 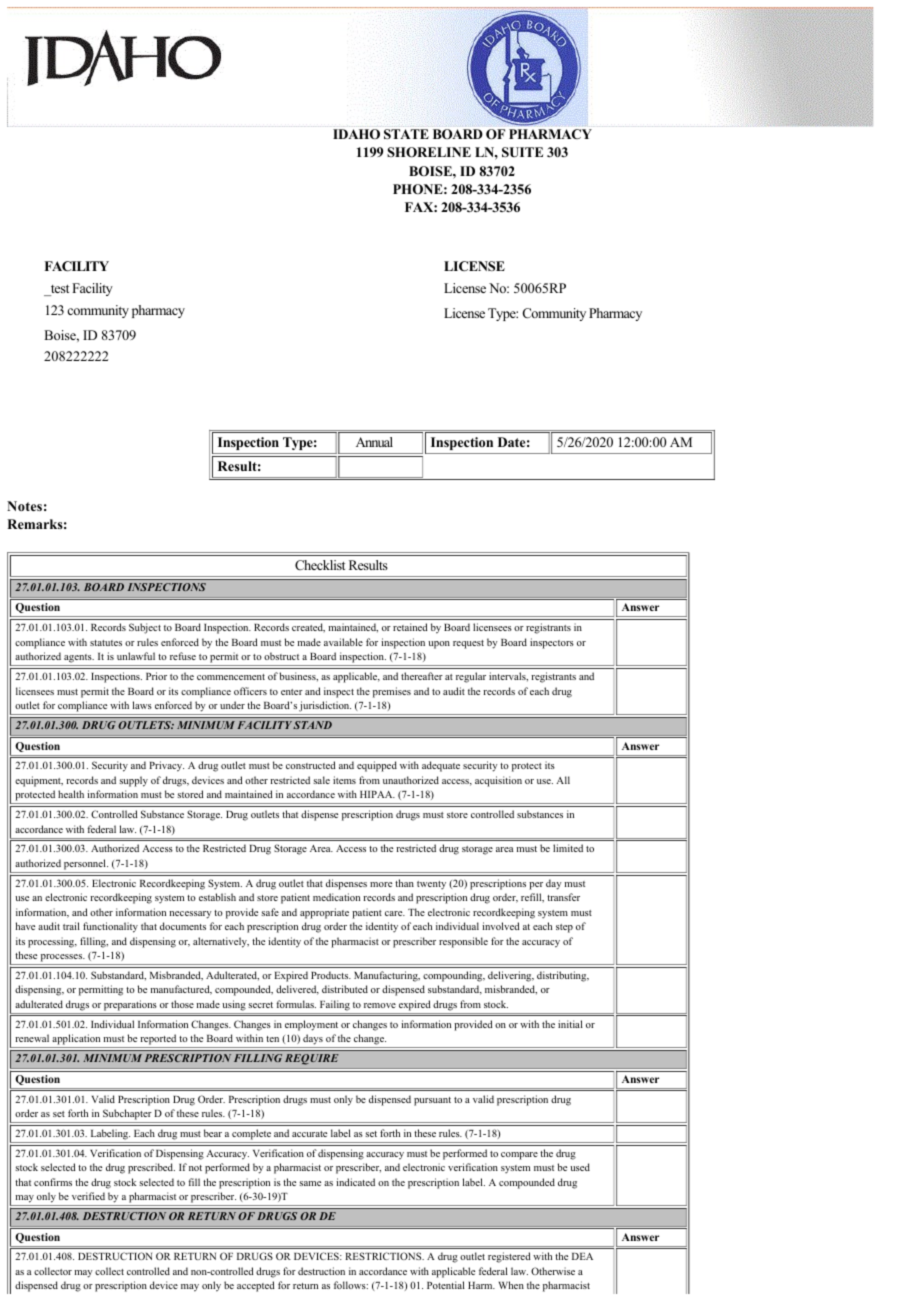 I want to click on STATE, so click(x=406, y=134).
